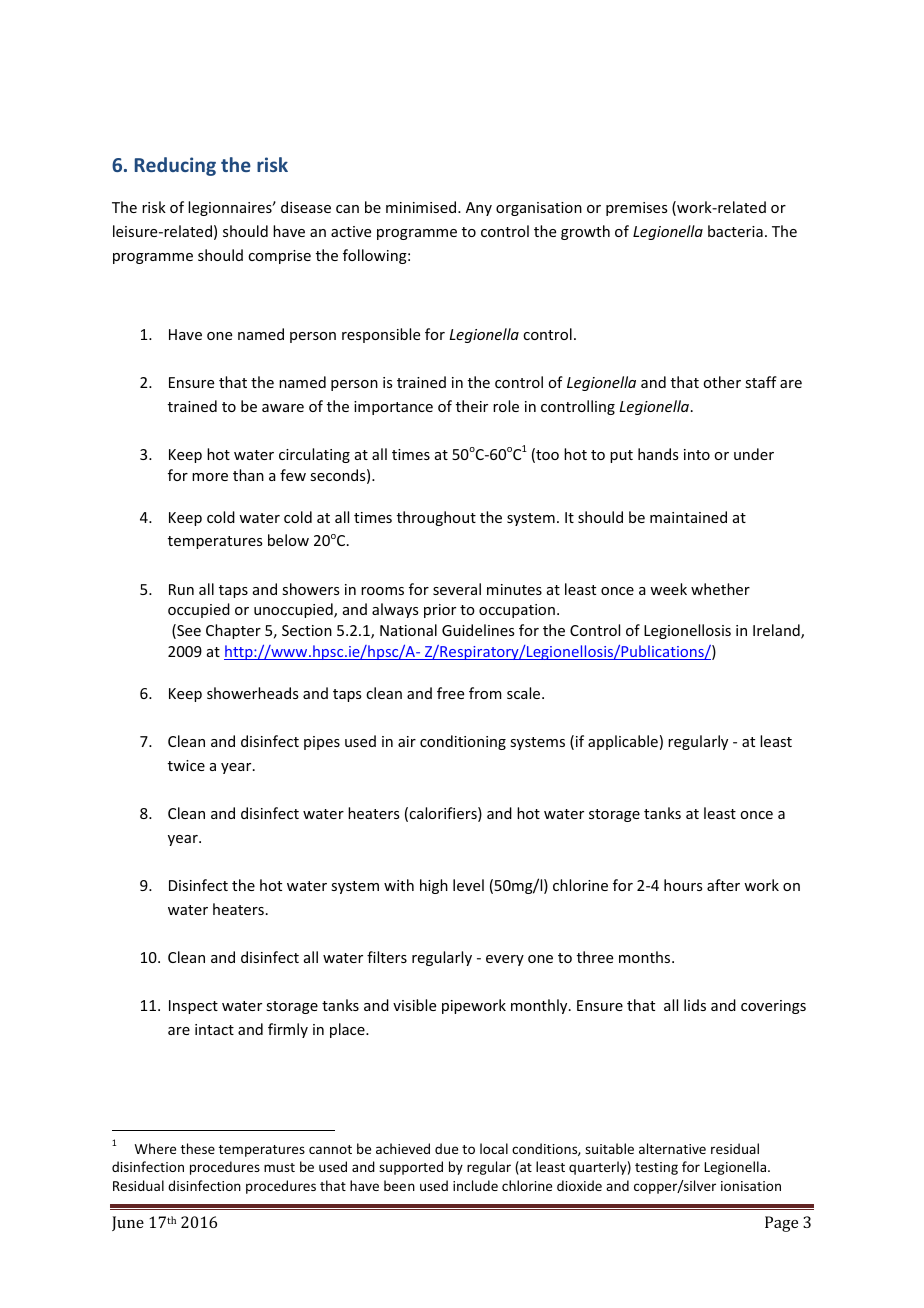 This screenshot has width=924, height=1308. What do you see at coordinates (472, 406) in the screenshot?
I see `their` at bounding box center [472, 406].
